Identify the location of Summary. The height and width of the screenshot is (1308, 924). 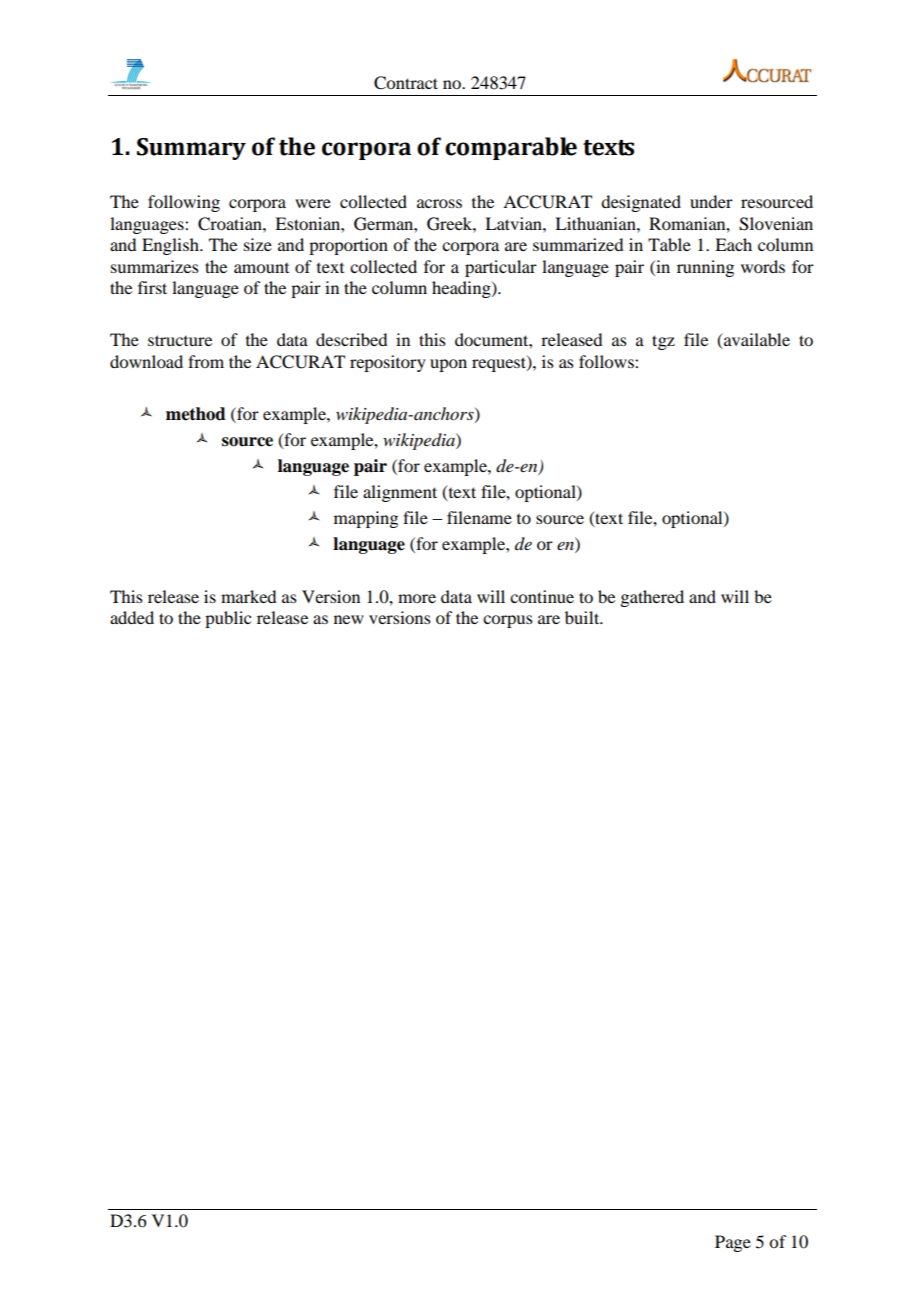
(191, 149).
